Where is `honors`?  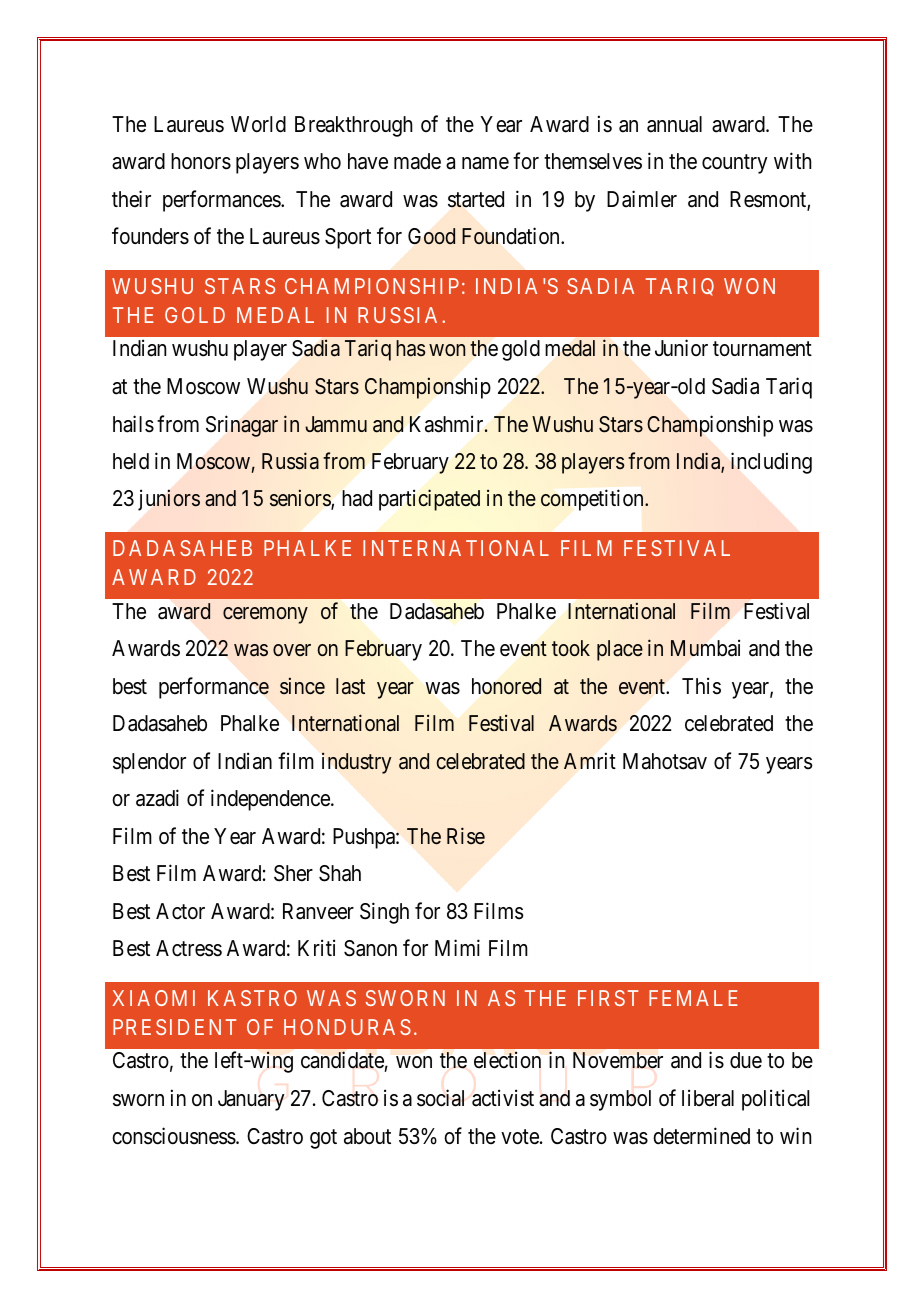 honors is located at coordinates (201, 161).
